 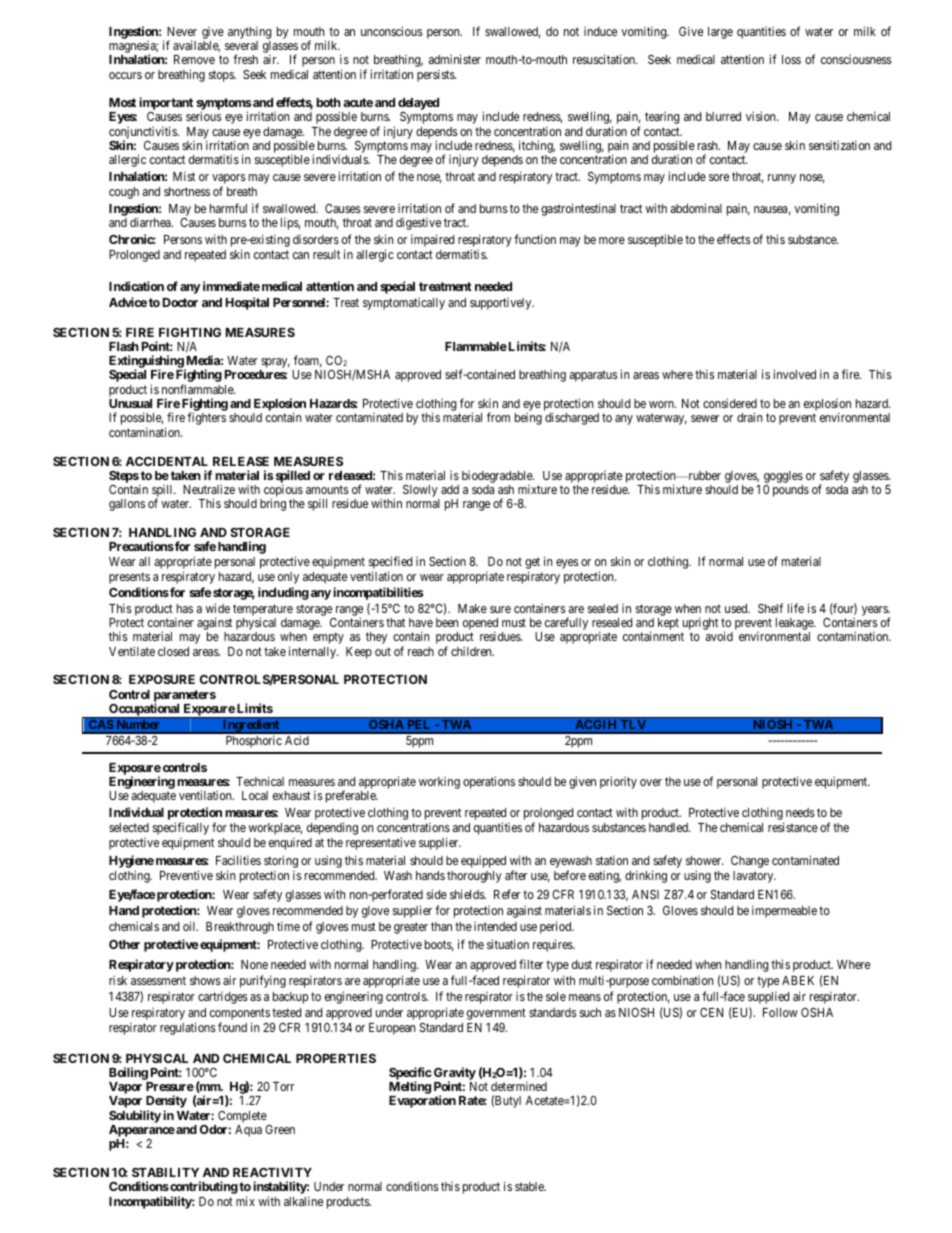 I want to click on supportively, so click(x=502, y=303).
